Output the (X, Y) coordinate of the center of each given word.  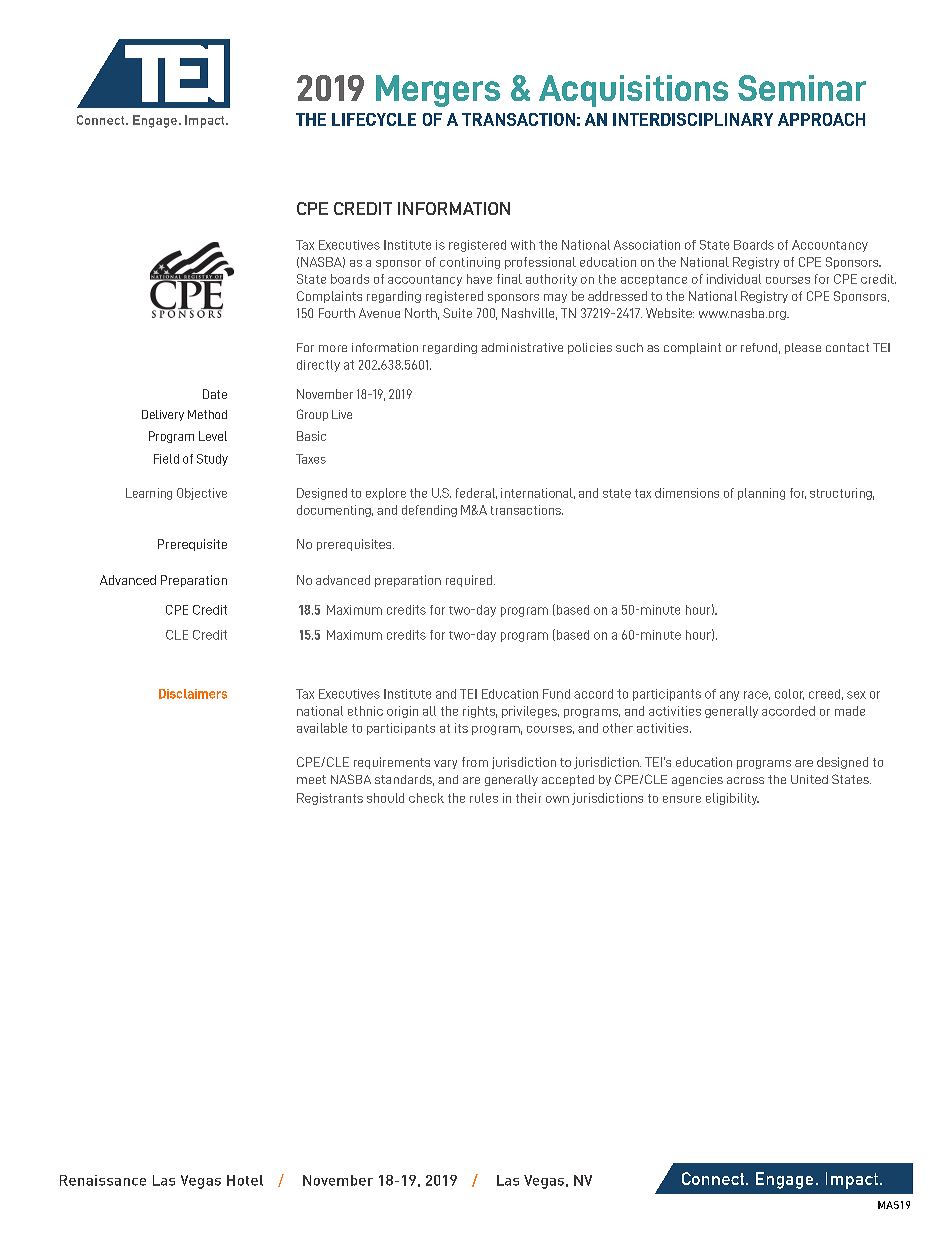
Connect (713, 1178)
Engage (784, 1180)
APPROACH (821, 119)
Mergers (438, 91)
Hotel (245, 1180)
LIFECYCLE (374, 119)
